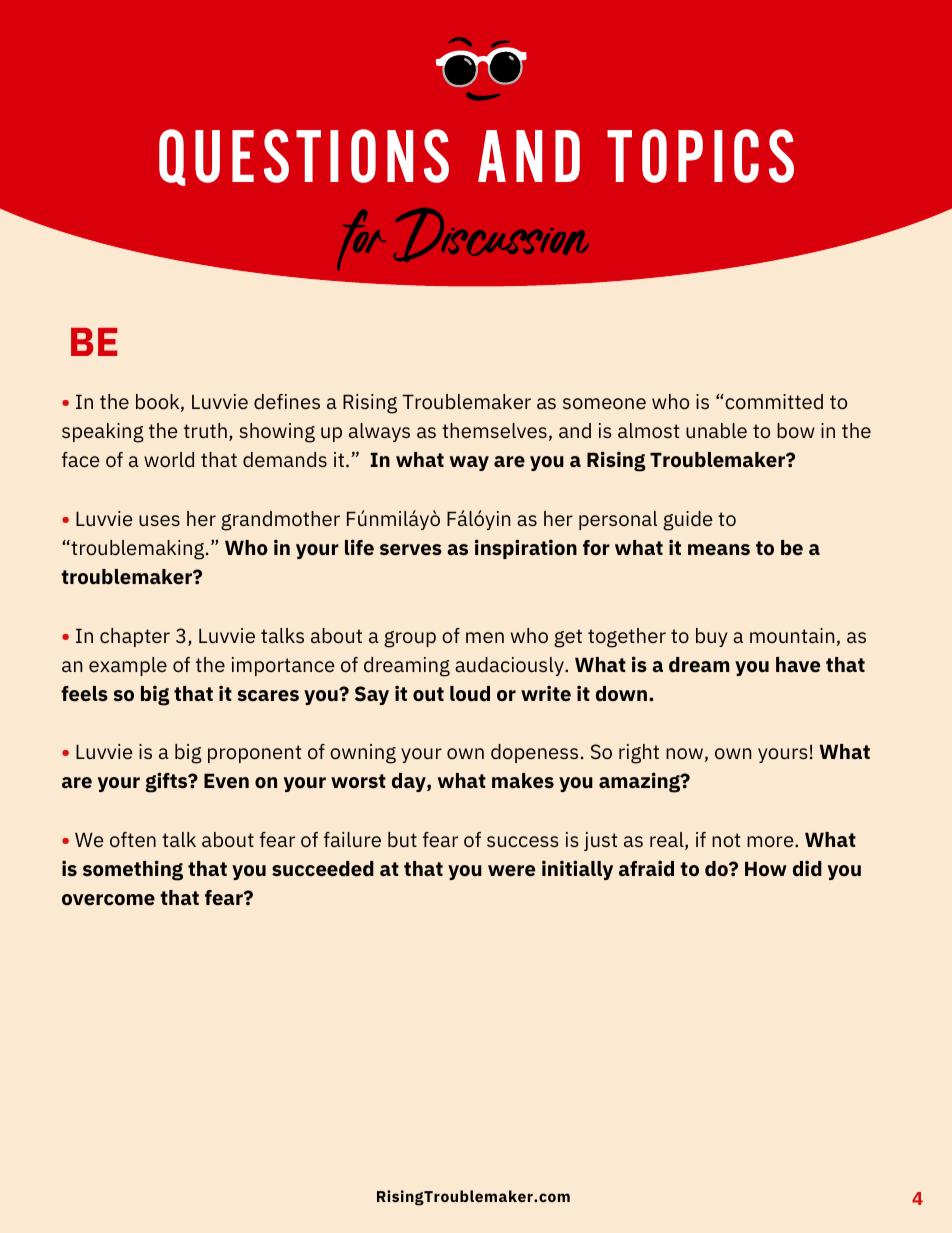 This screenshot has height=1233, width=952. What do you see at coordinates (304, 157) in the screenshot?
I see `QUESTIONS` at bounding box center [304, 157].
